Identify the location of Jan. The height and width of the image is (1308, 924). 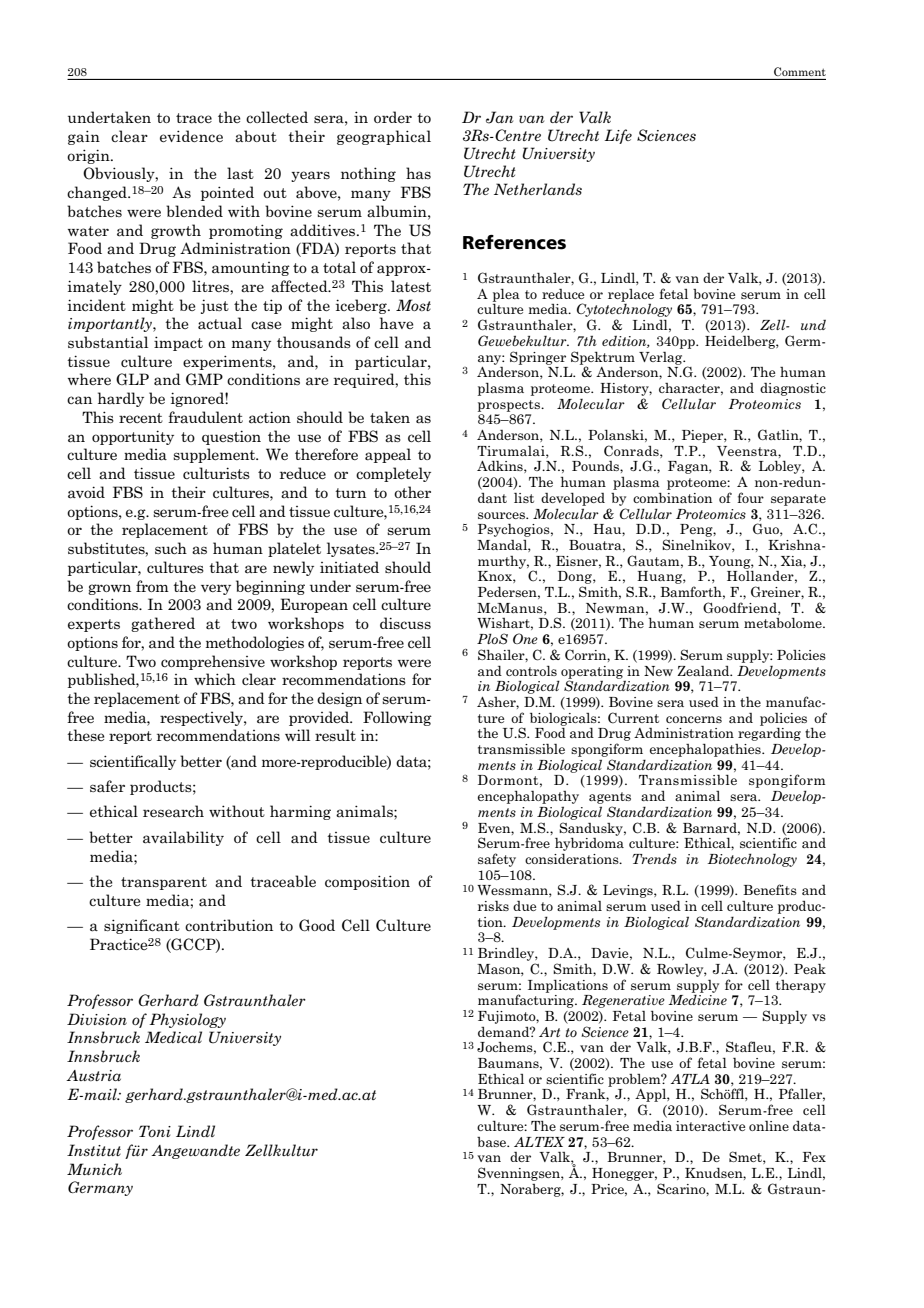
(499, 117).
